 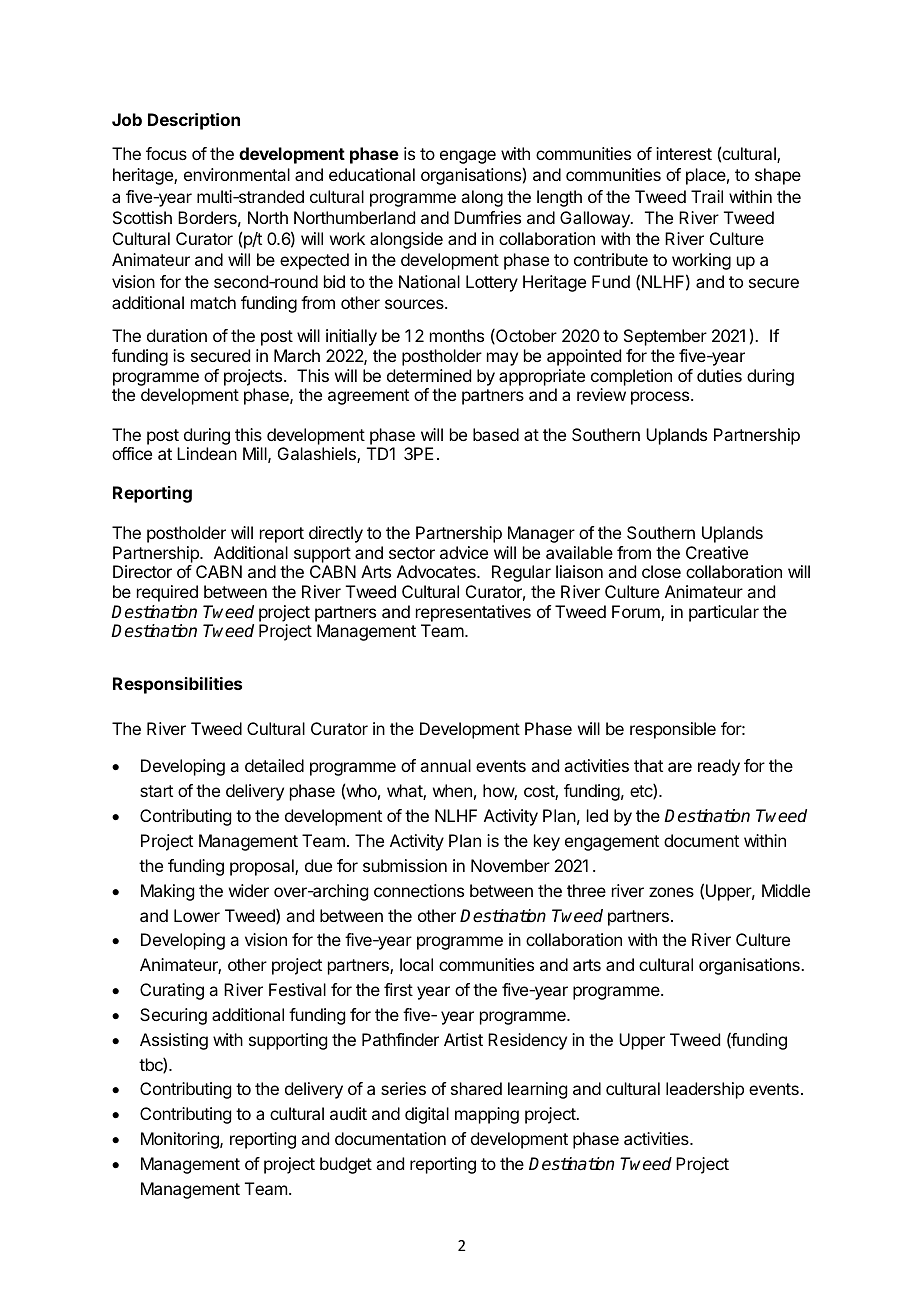 I want to click on particular, so click(x=724, y=613).
